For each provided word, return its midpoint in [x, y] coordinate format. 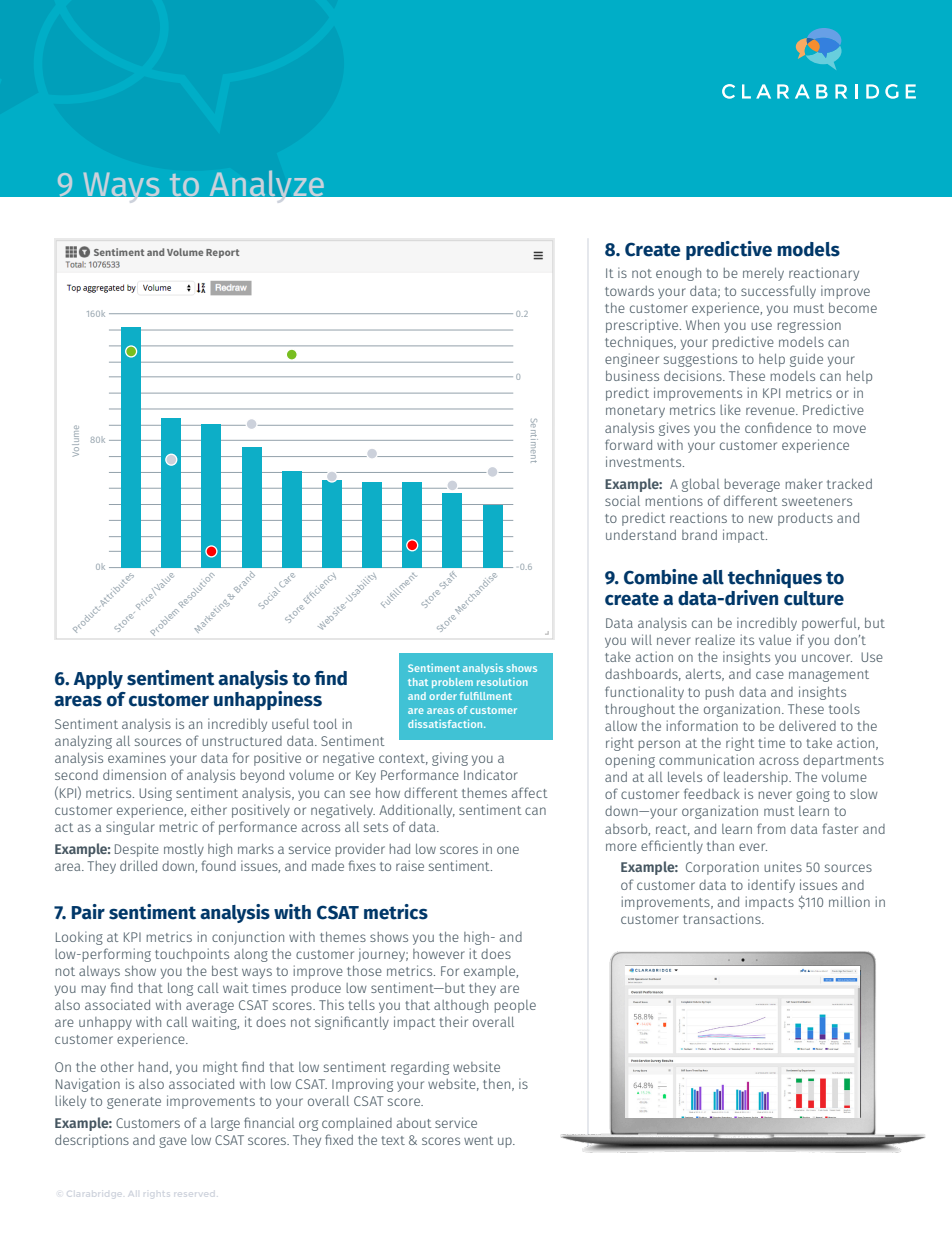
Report [222, 253]
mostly [184, 850]
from [771, 828]
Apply [98, 680]
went [479, 1140]
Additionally [417, 811]
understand [641, 535]
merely [763, 274]
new [761, 519]
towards [629, 291]
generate [134, 1103]
